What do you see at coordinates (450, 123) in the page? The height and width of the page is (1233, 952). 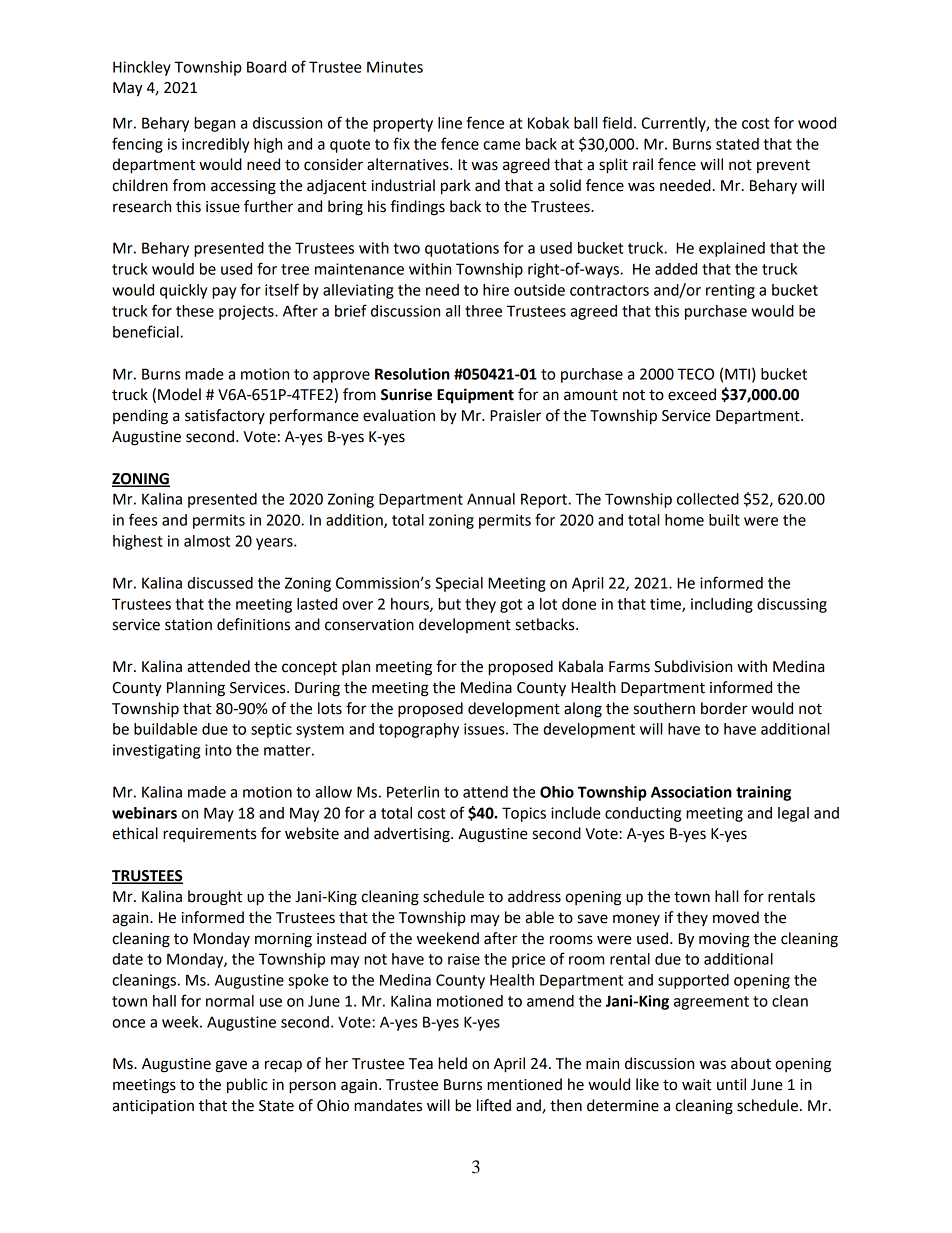 I see `line` at bounding box center [450, 123].
